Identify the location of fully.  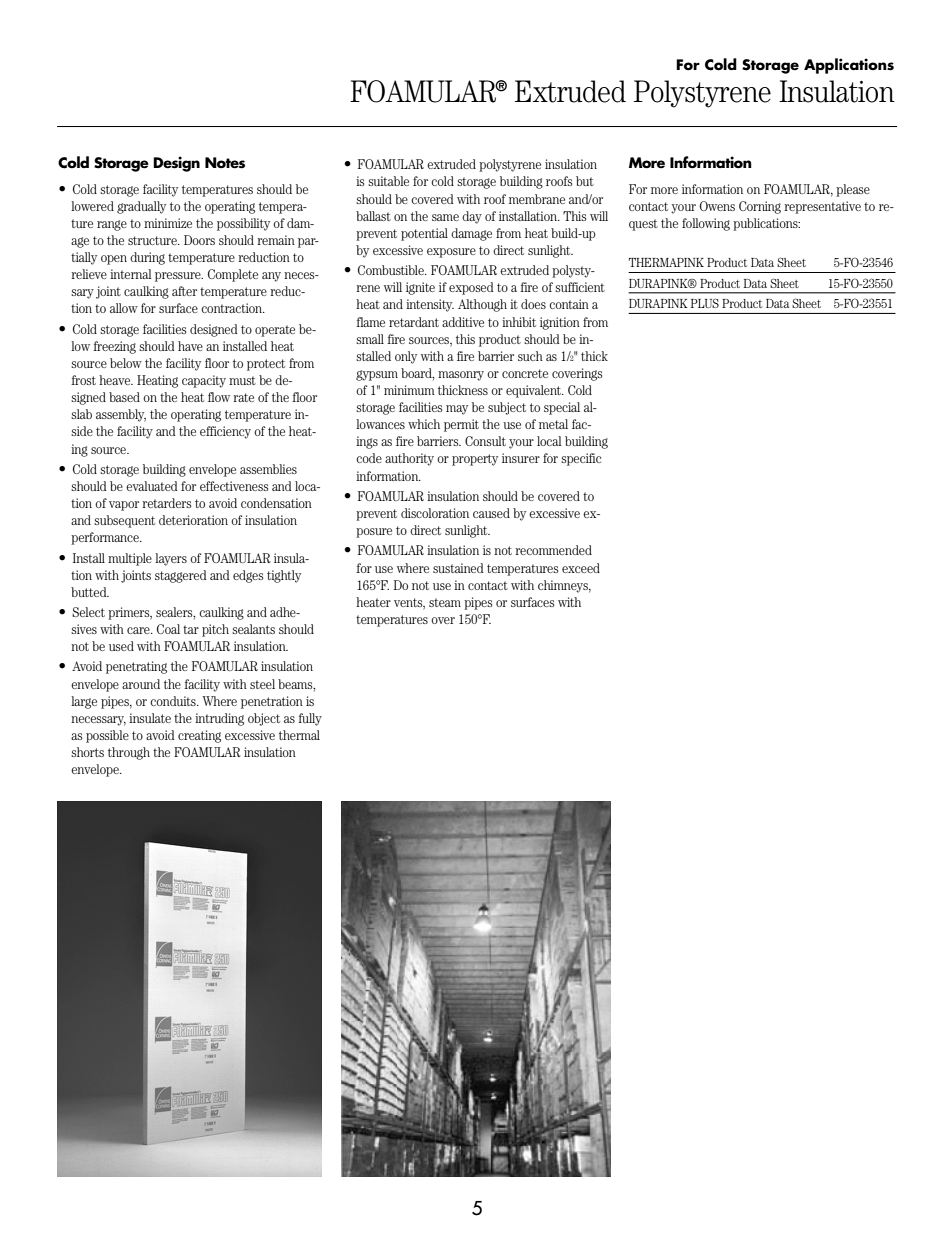
(310, 719).
